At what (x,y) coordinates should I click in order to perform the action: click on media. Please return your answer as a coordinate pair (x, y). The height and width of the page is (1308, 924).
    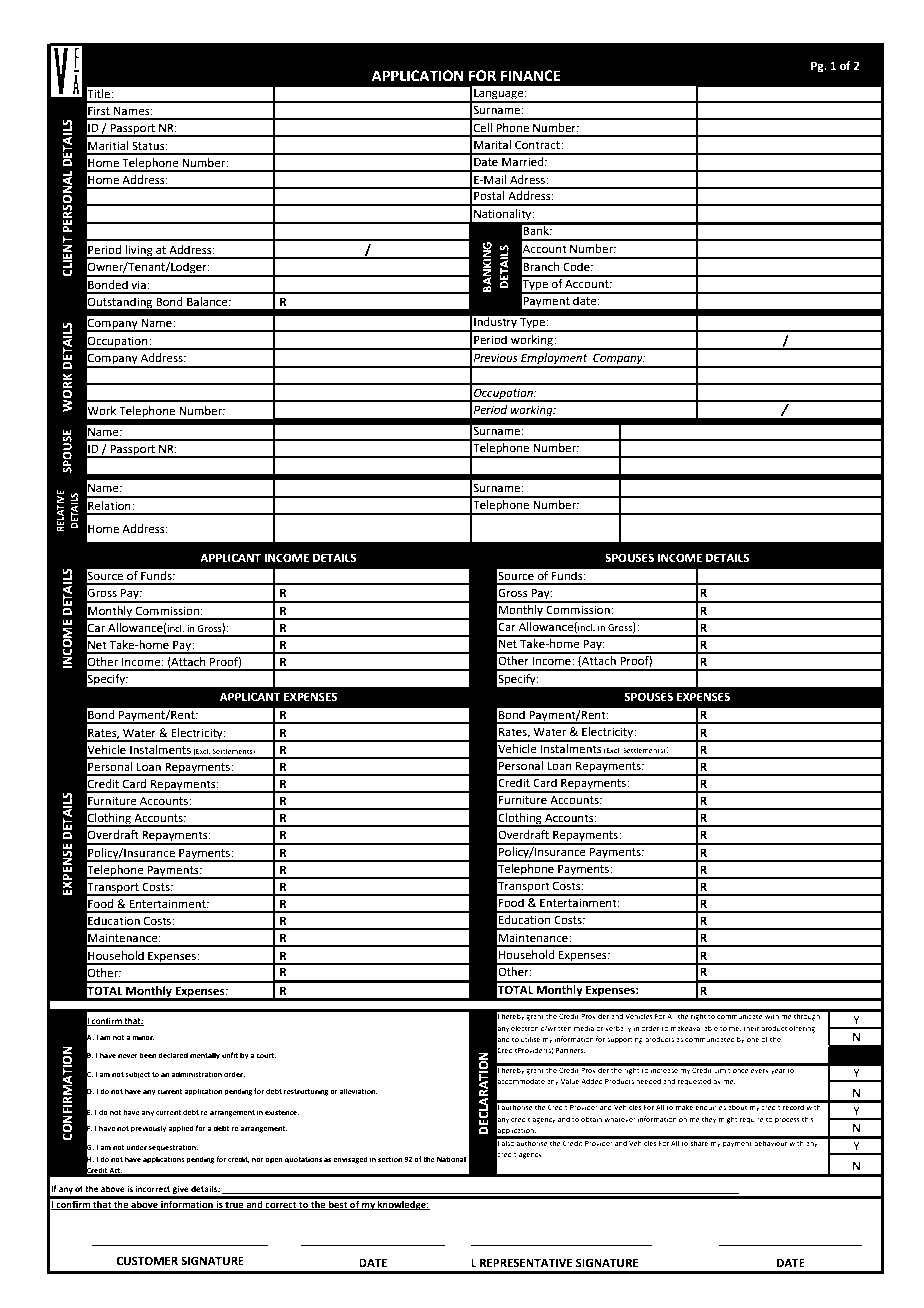
    Looking at the image, I should click on (584, 1028).
